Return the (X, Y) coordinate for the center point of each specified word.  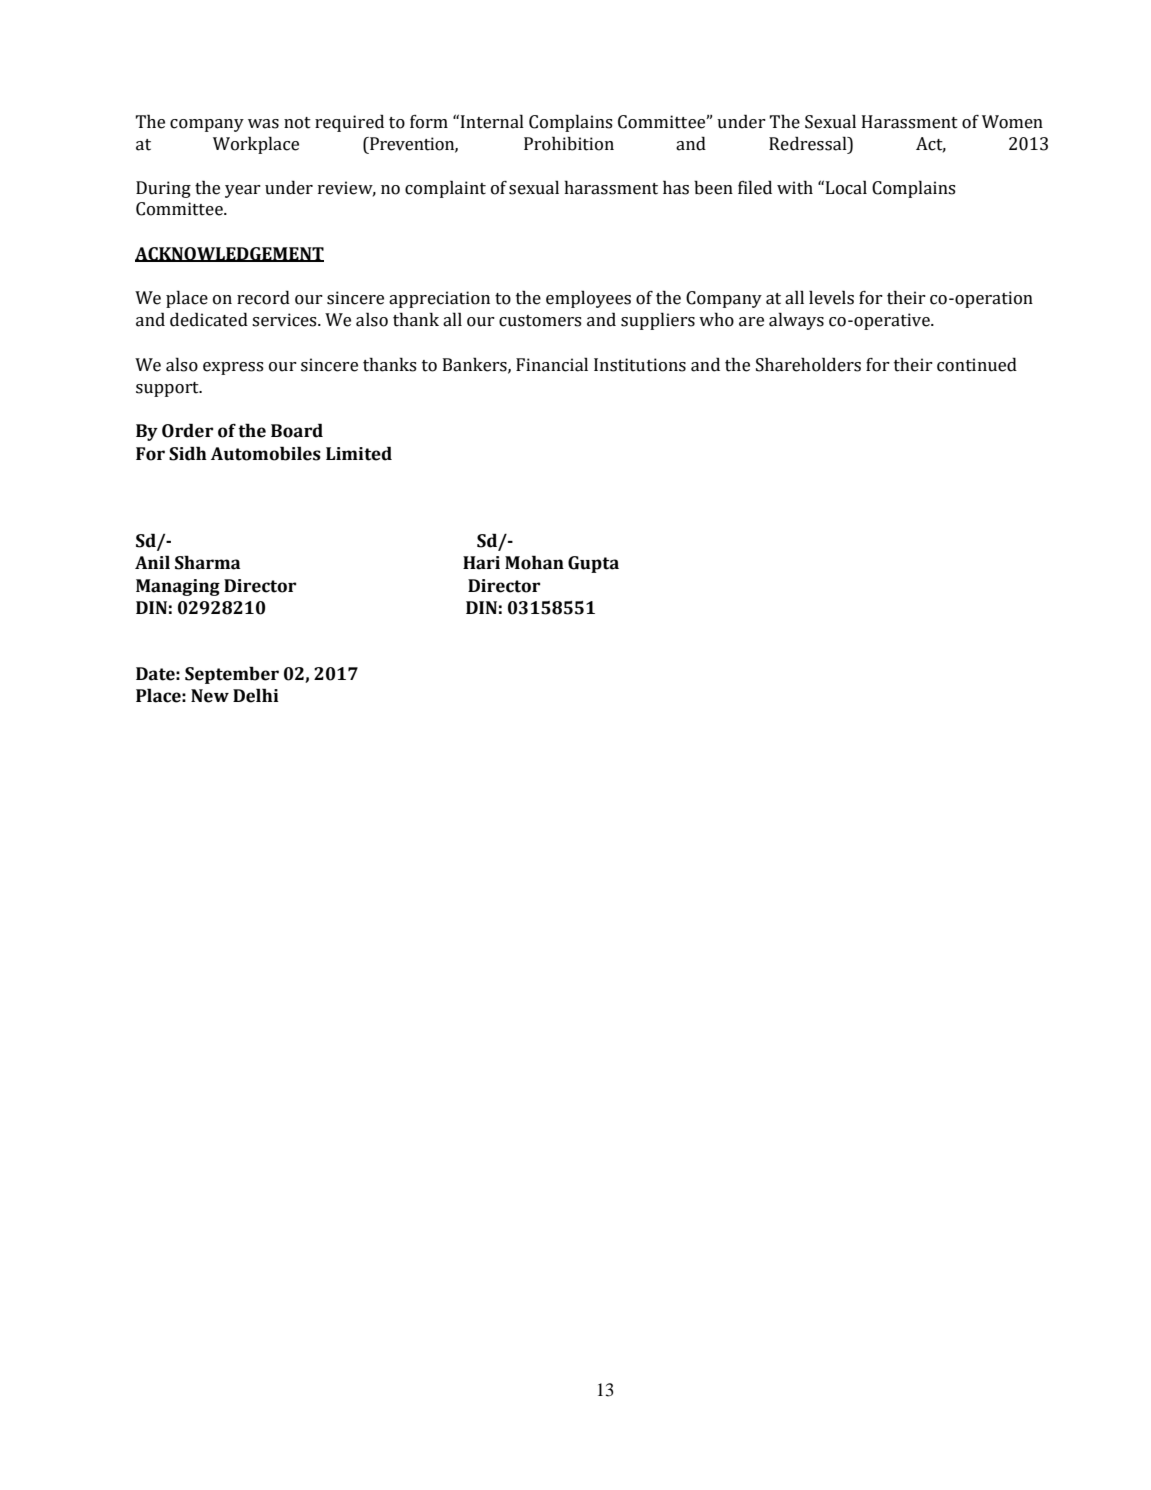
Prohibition (569, 143)
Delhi (256, 695)
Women (1012, 122)
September (232, 675)
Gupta (593, 564)
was (263, 124)
